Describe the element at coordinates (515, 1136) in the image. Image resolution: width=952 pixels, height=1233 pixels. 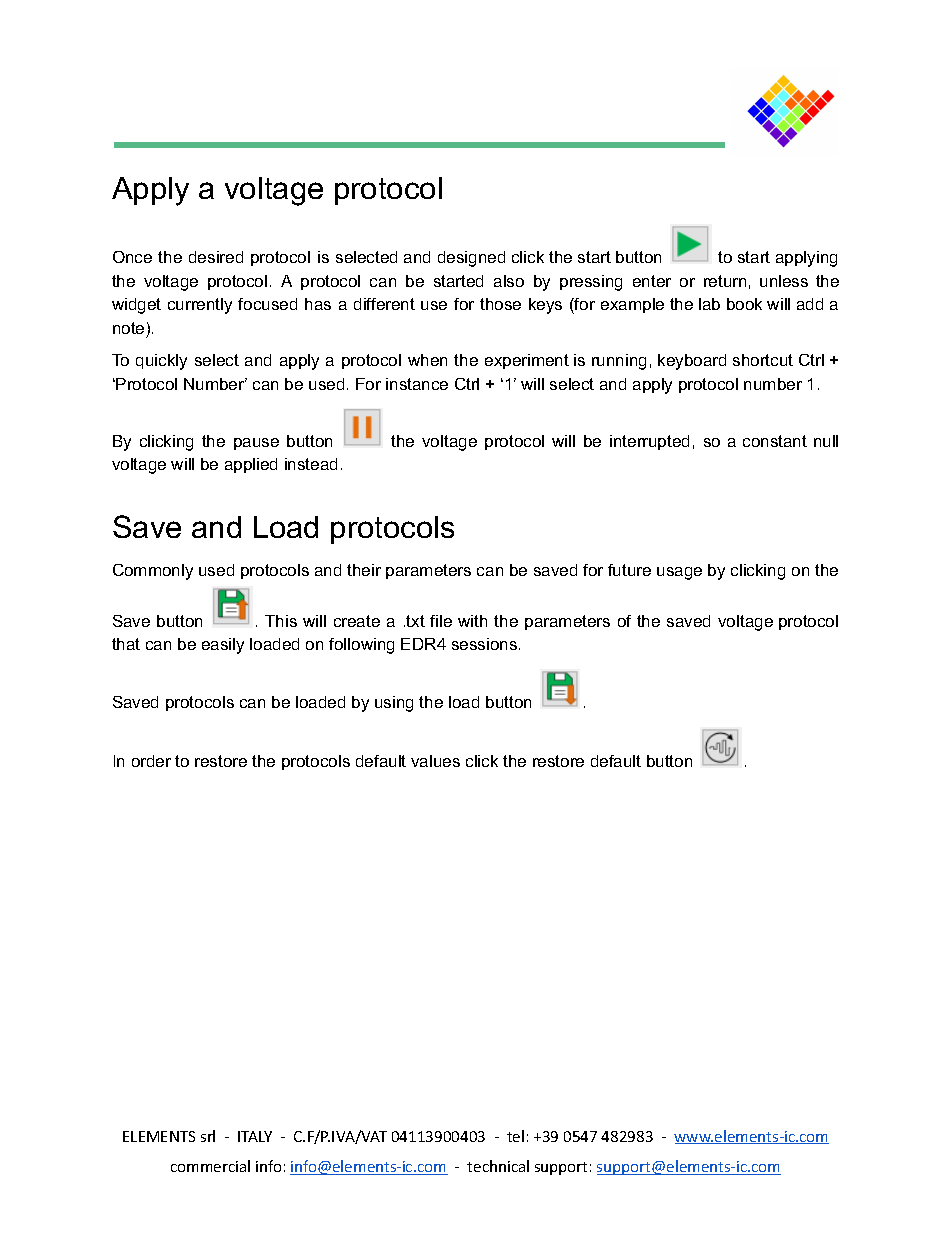
I see `tel` at that location.
